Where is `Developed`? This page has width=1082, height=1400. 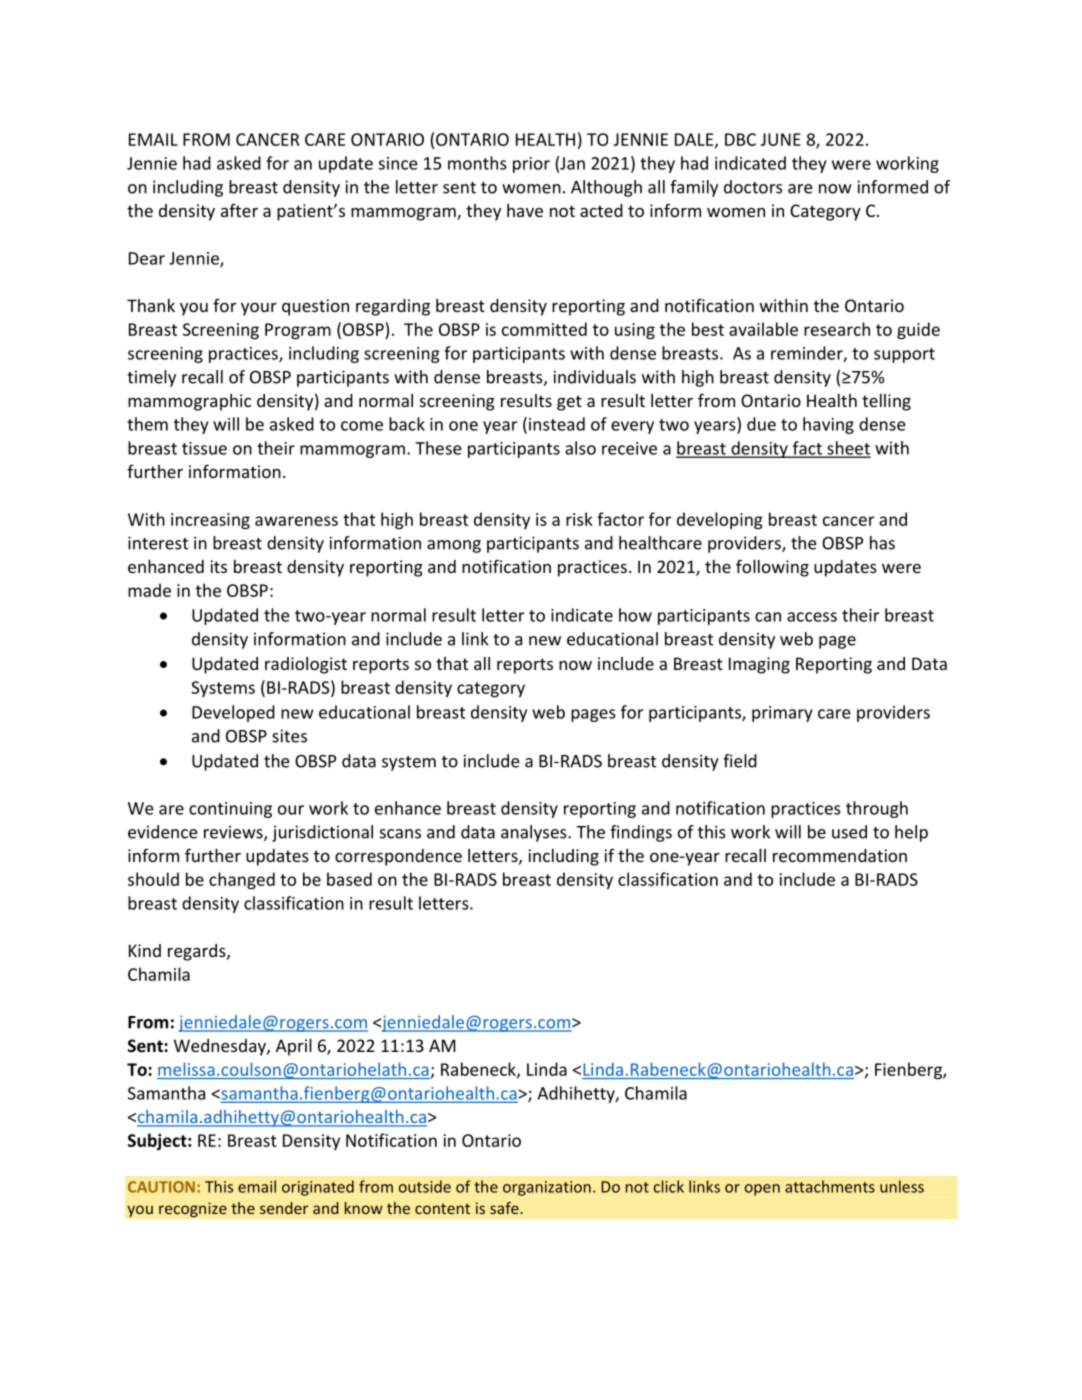
Developed is located at coordinates (233, 713).
